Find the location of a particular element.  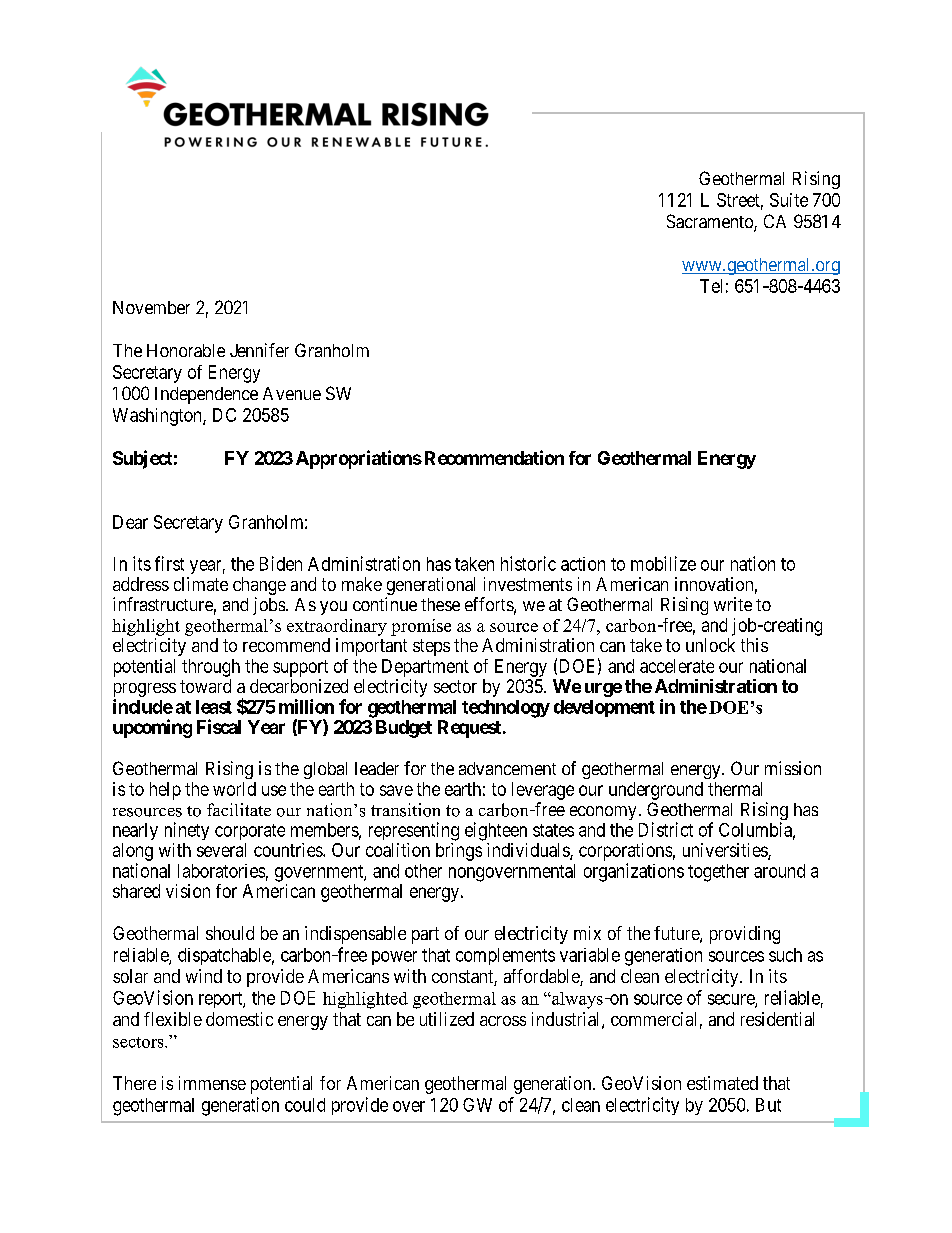

November is located at coordinates (151, 307).
